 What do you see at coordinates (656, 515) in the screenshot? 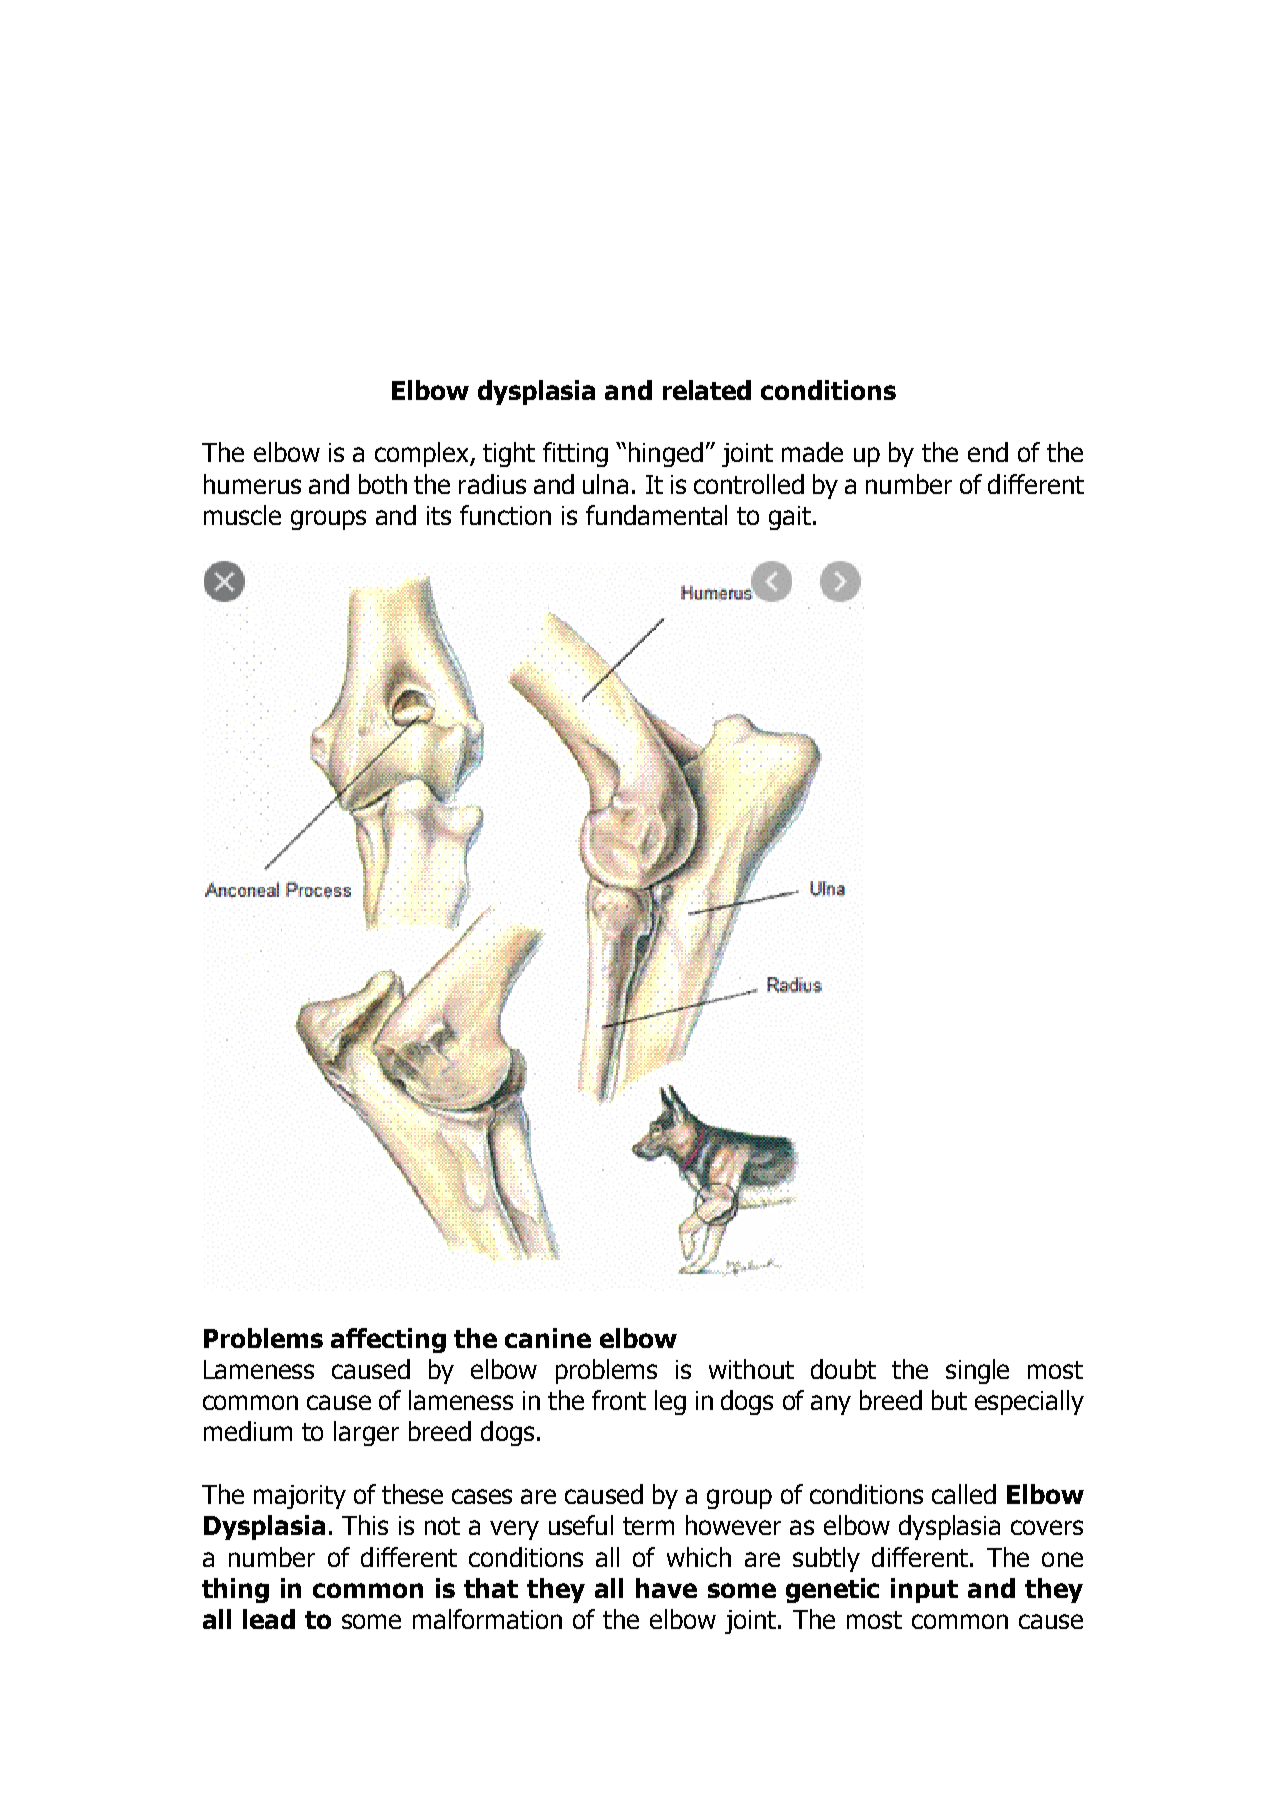
I see `fundamental` at bounding box center [656, 515].
